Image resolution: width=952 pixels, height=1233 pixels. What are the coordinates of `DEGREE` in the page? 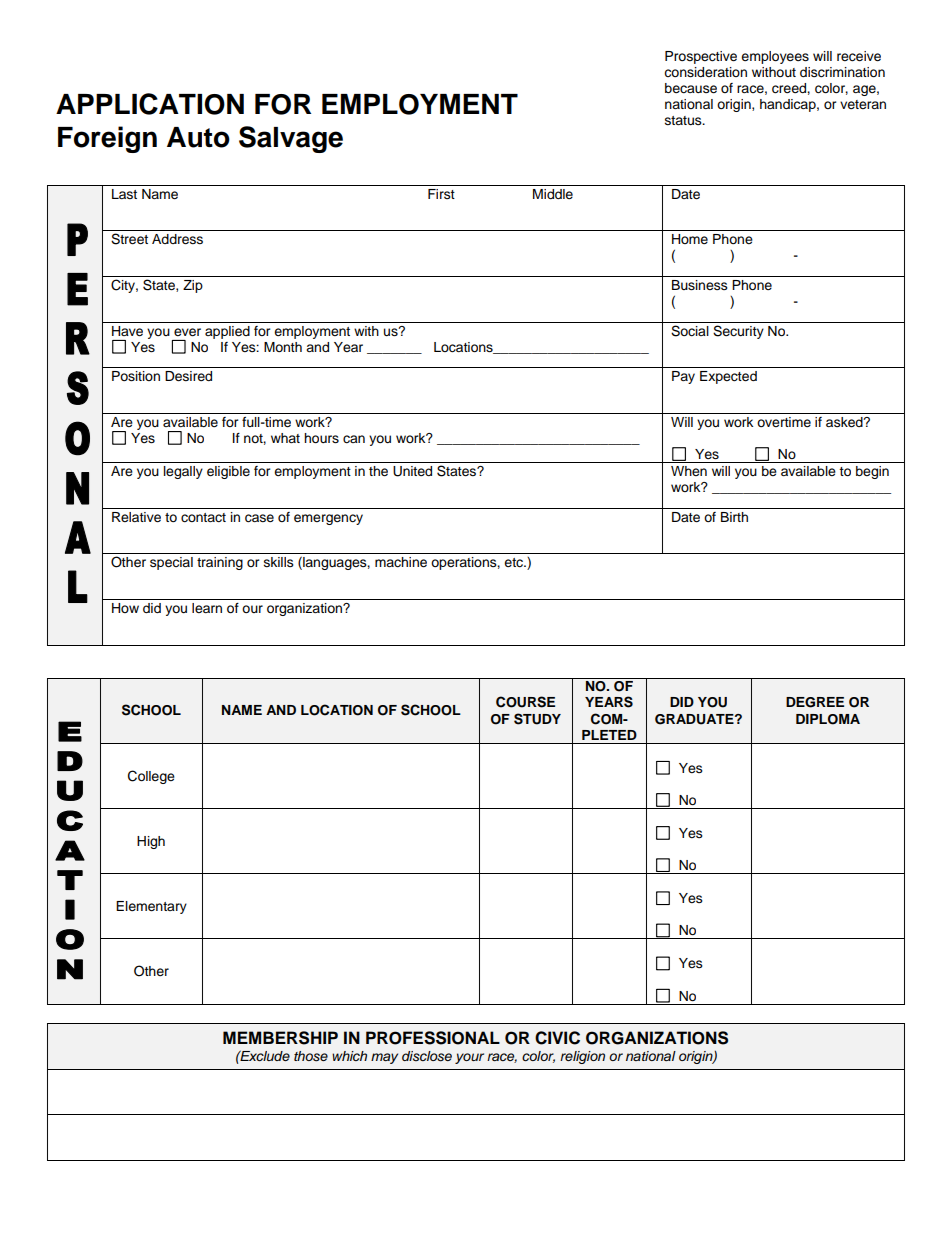 It's located at (815, 702).
